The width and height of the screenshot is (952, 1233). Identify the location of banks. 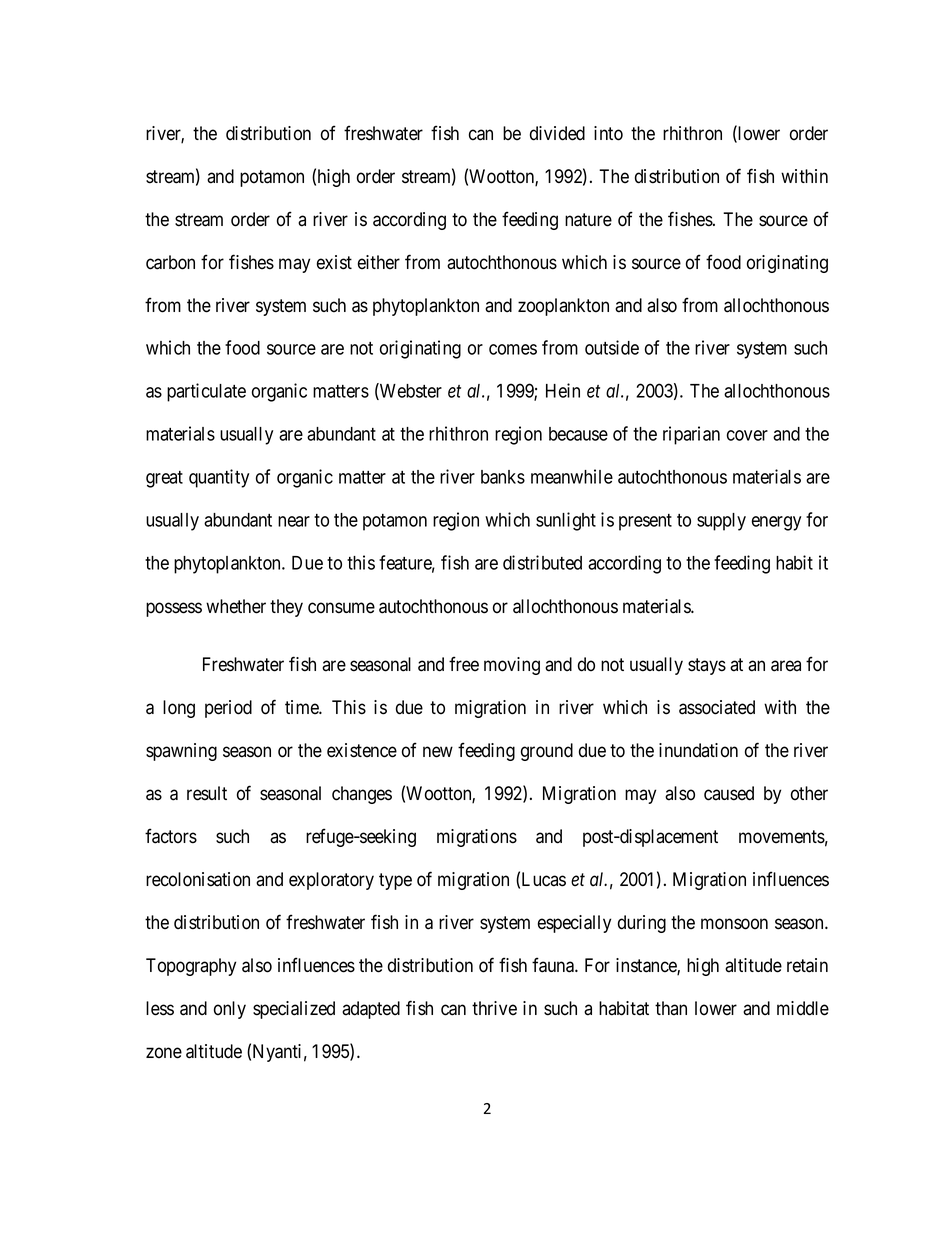
(503, 477).
